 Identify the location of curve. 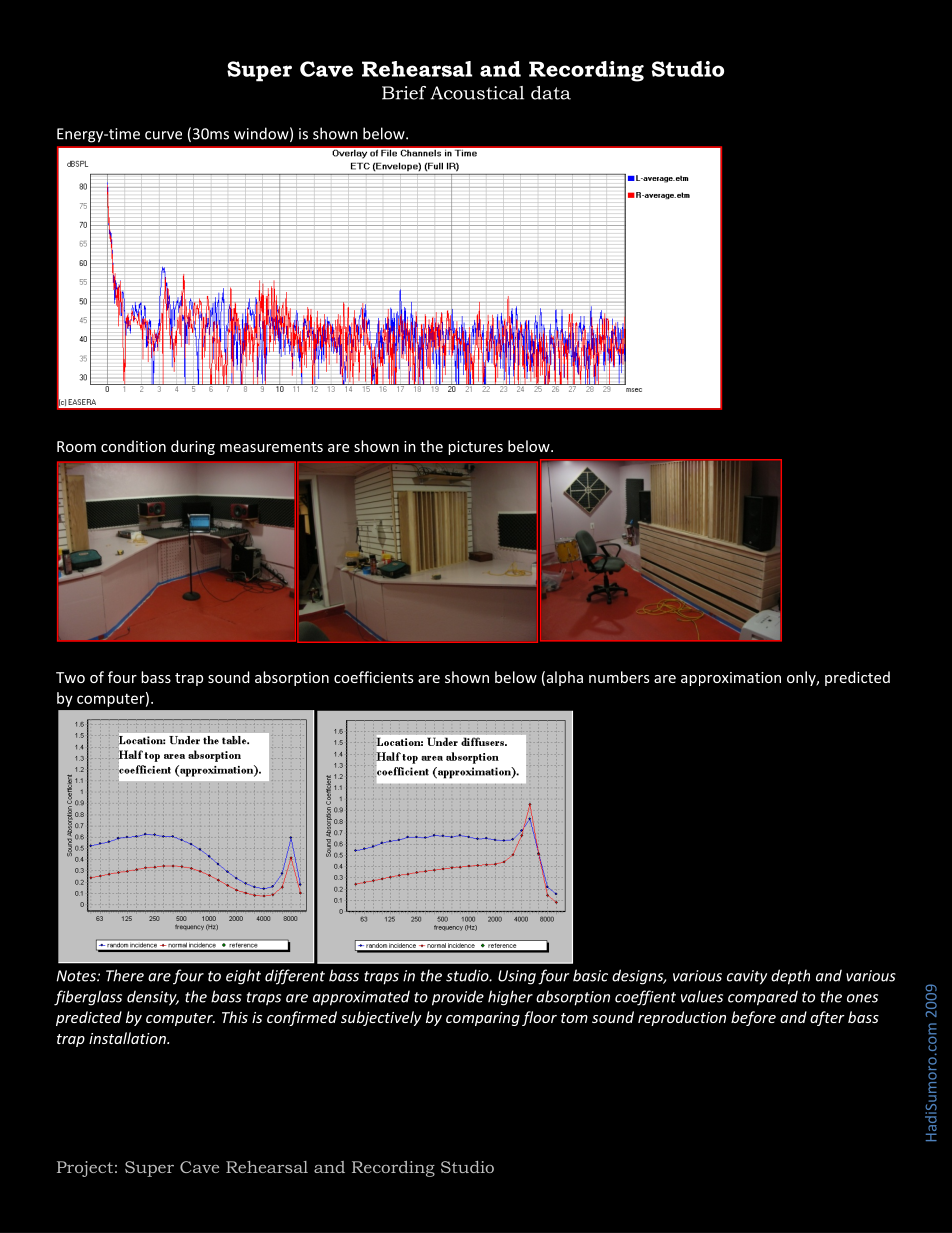
(163, 135).
